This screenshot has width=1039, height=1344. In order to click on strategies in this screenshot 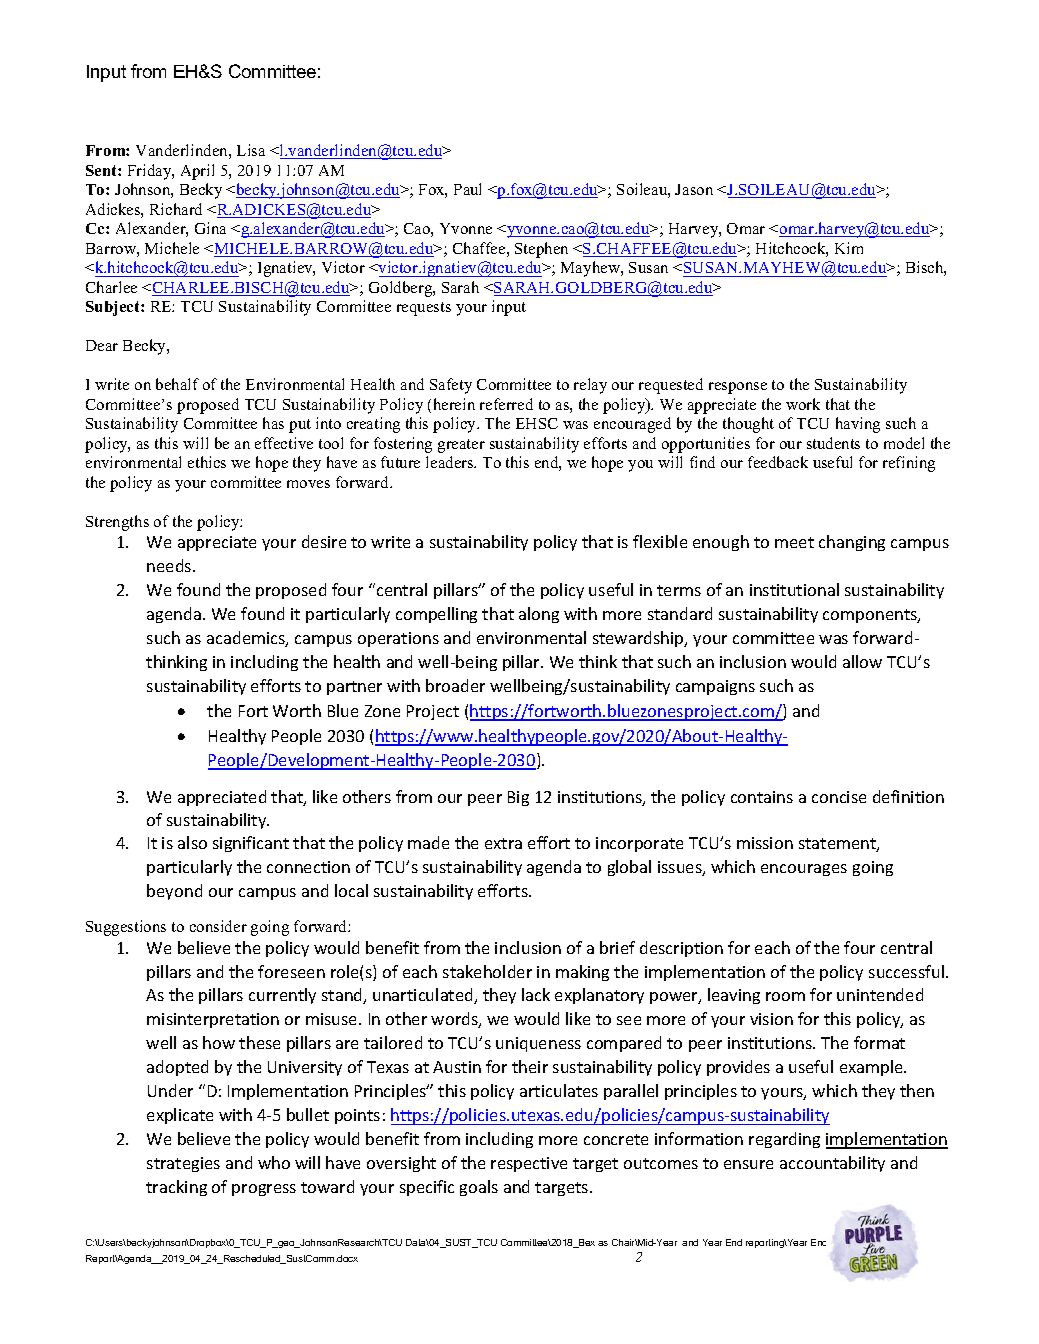, I will do `click(183, 1164)`.
